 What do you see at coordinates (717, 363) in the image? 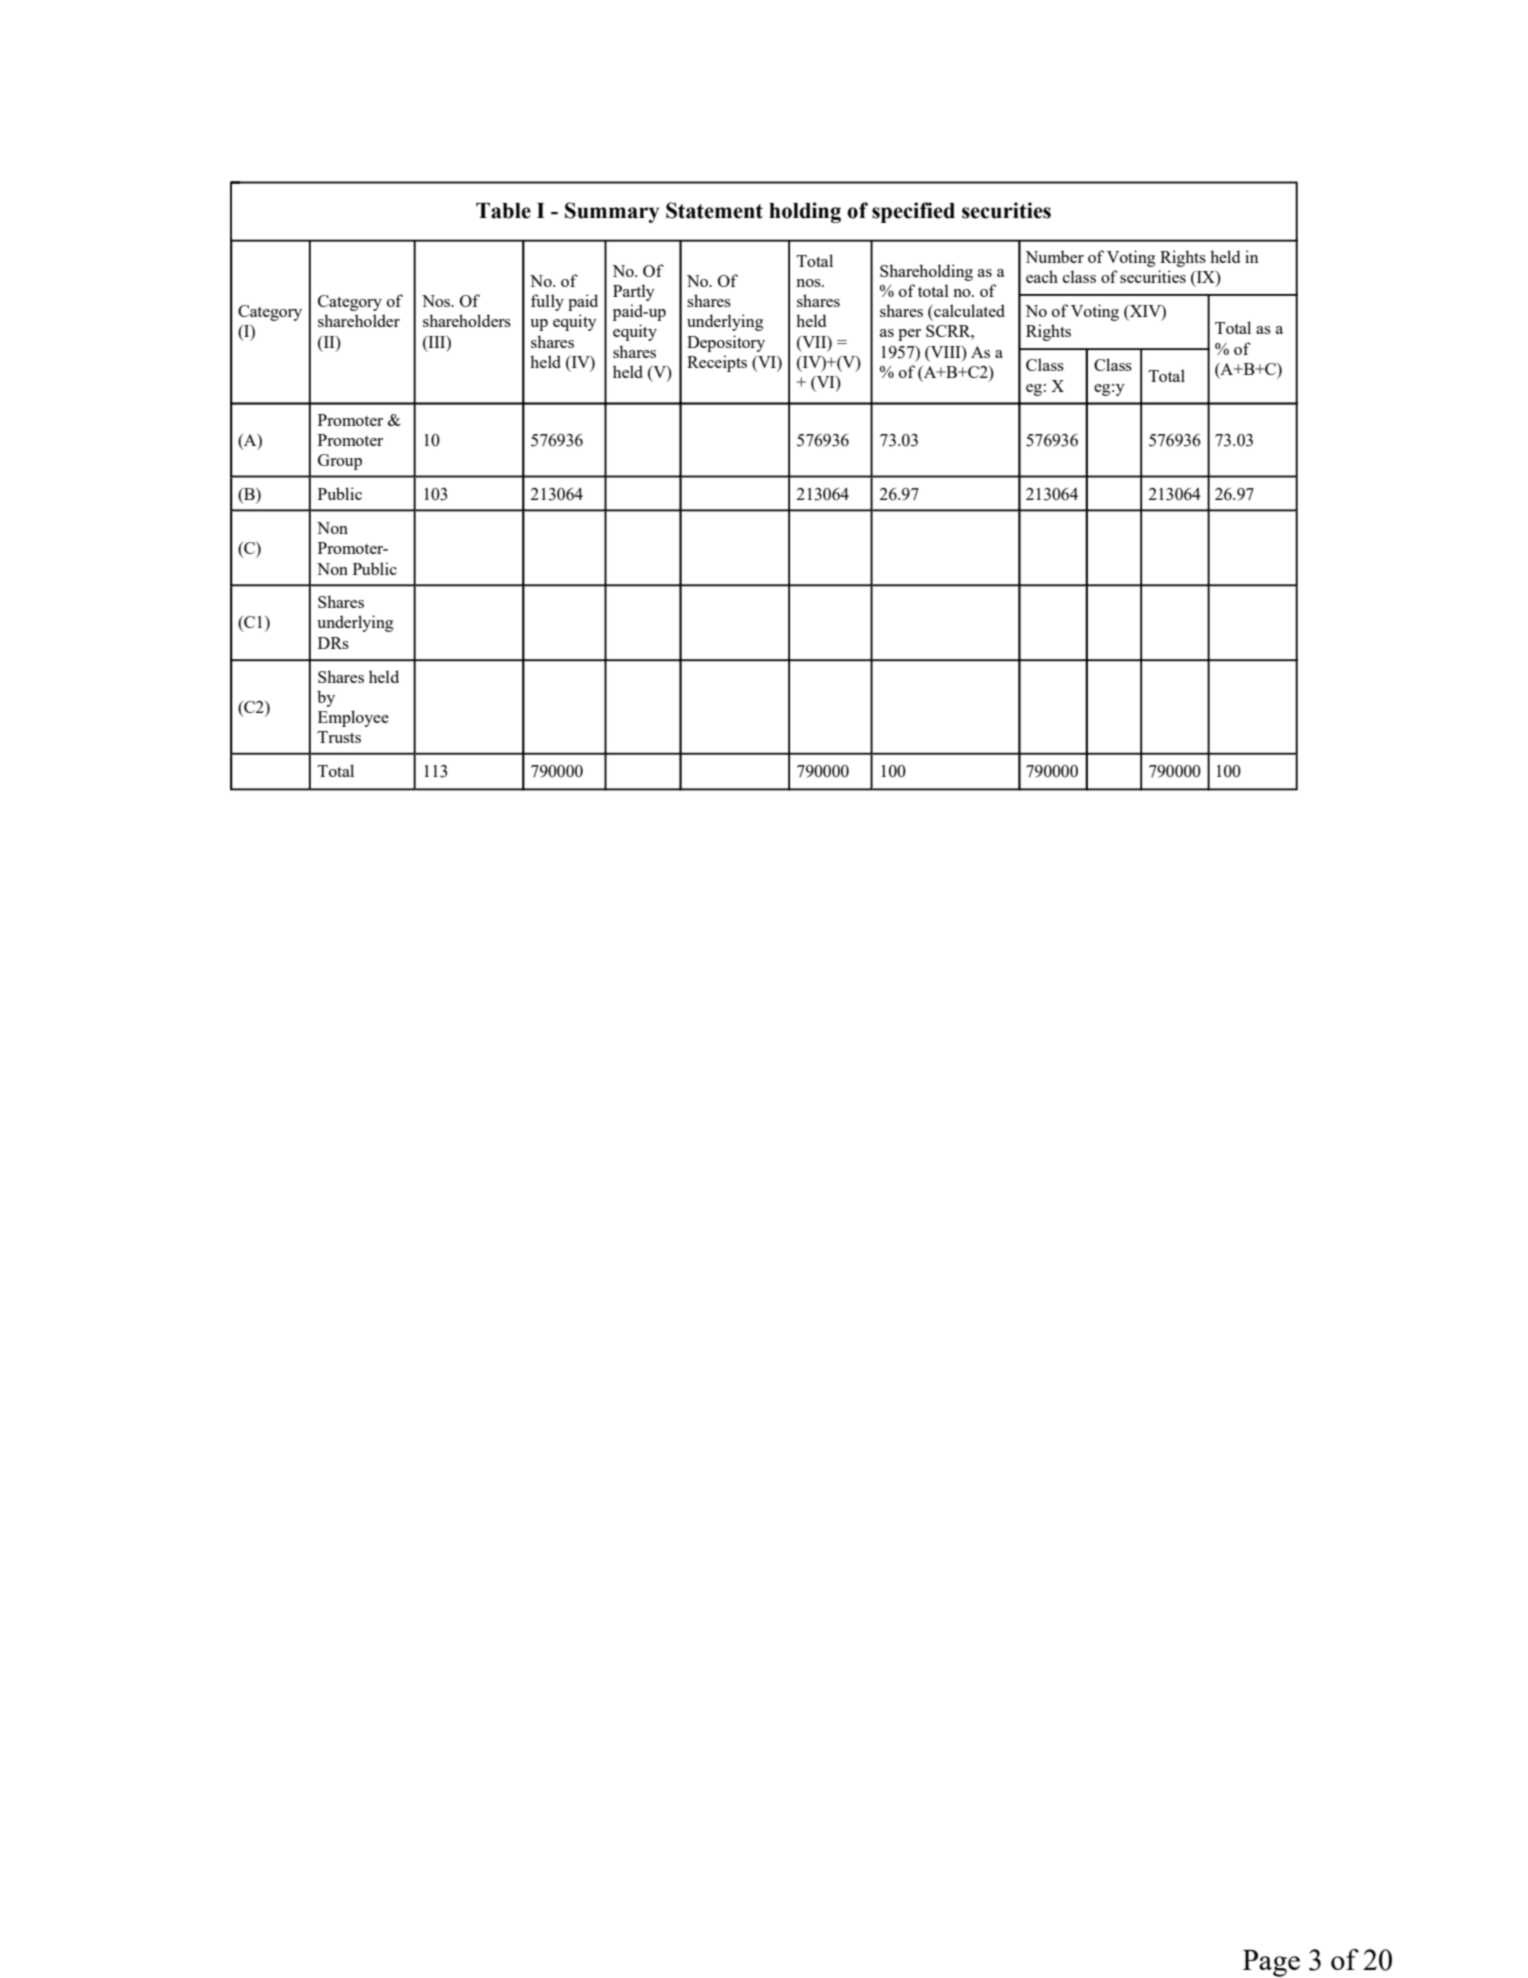
I see `Receipts` at bounding box center [717, 363].
